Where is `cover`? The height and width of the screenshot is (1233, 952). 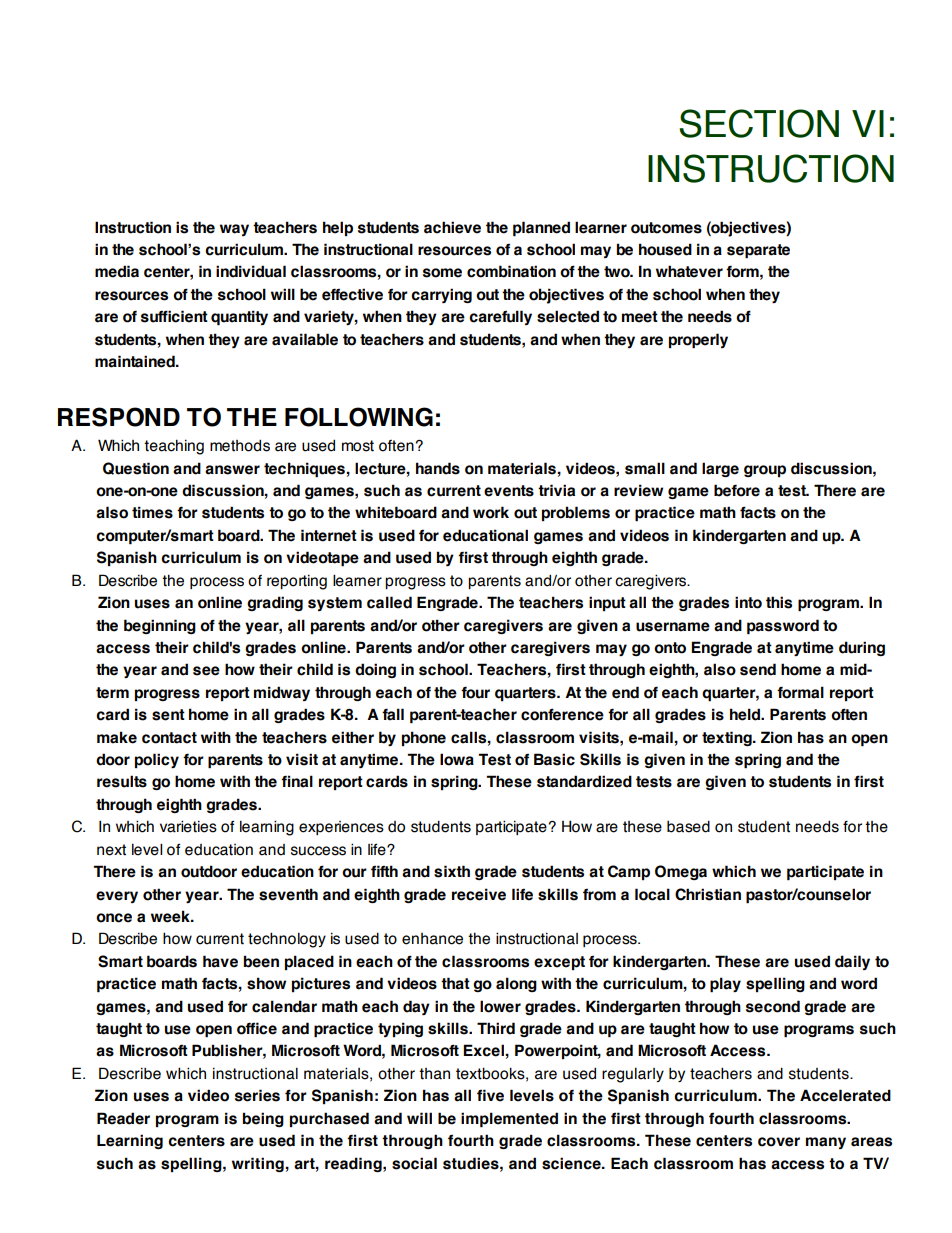
cover is located at coordinates (779, 1142).
